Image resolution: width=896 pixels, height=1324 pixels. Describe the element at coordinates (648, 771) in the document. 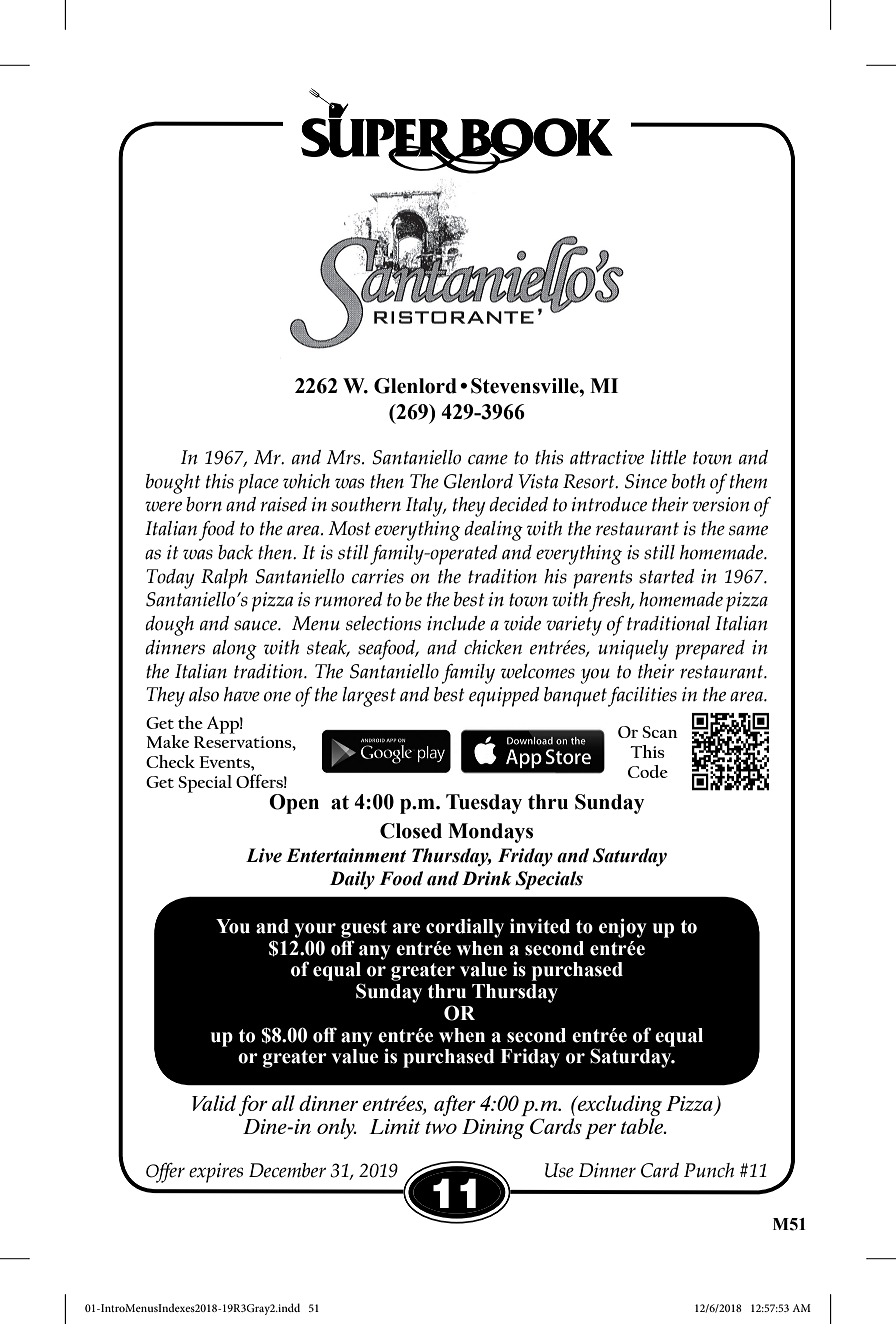

I see `Code` at that location.
